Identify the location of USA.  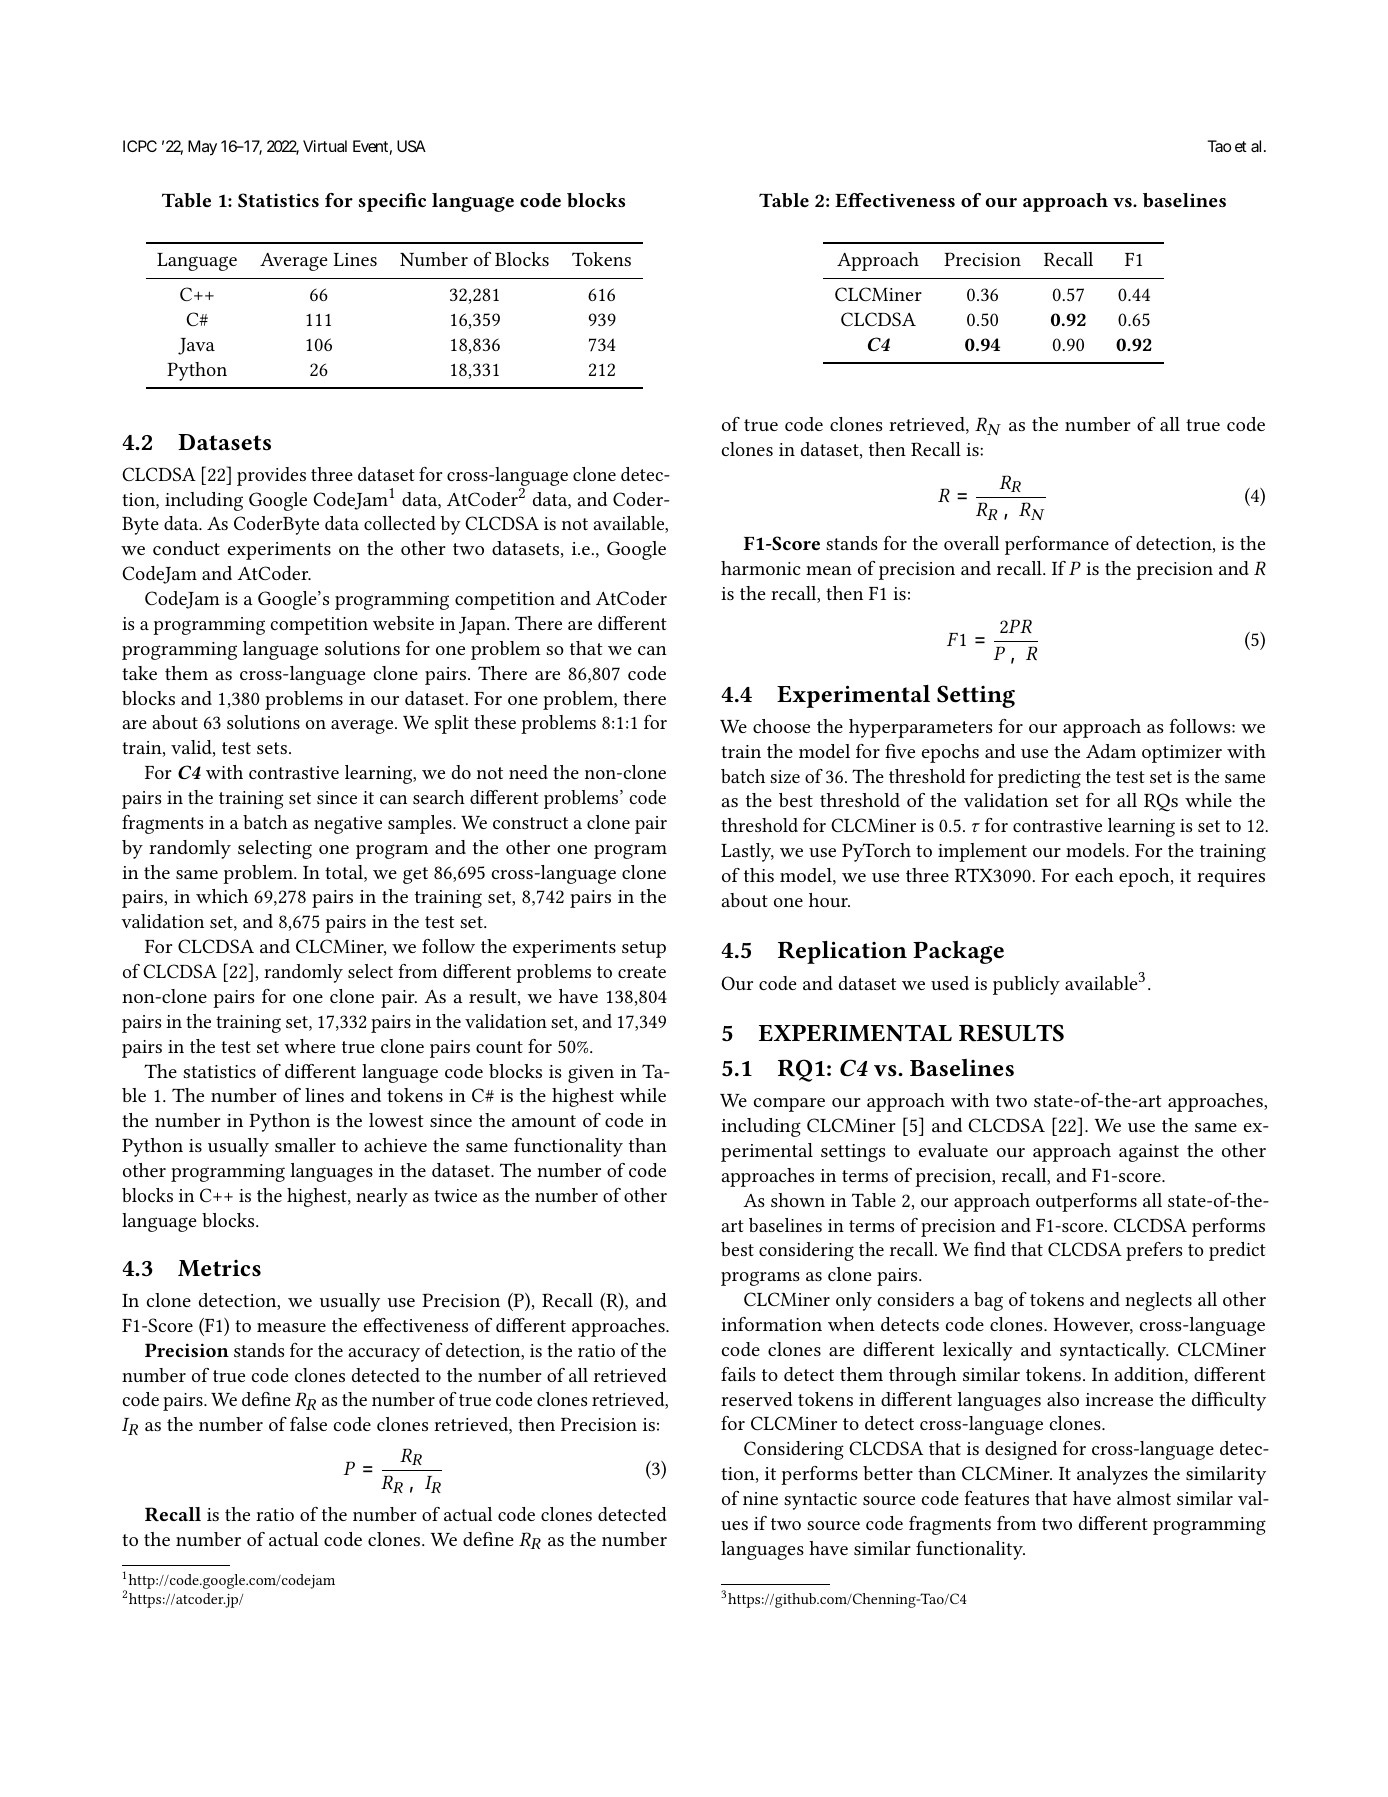
(411, 146).
